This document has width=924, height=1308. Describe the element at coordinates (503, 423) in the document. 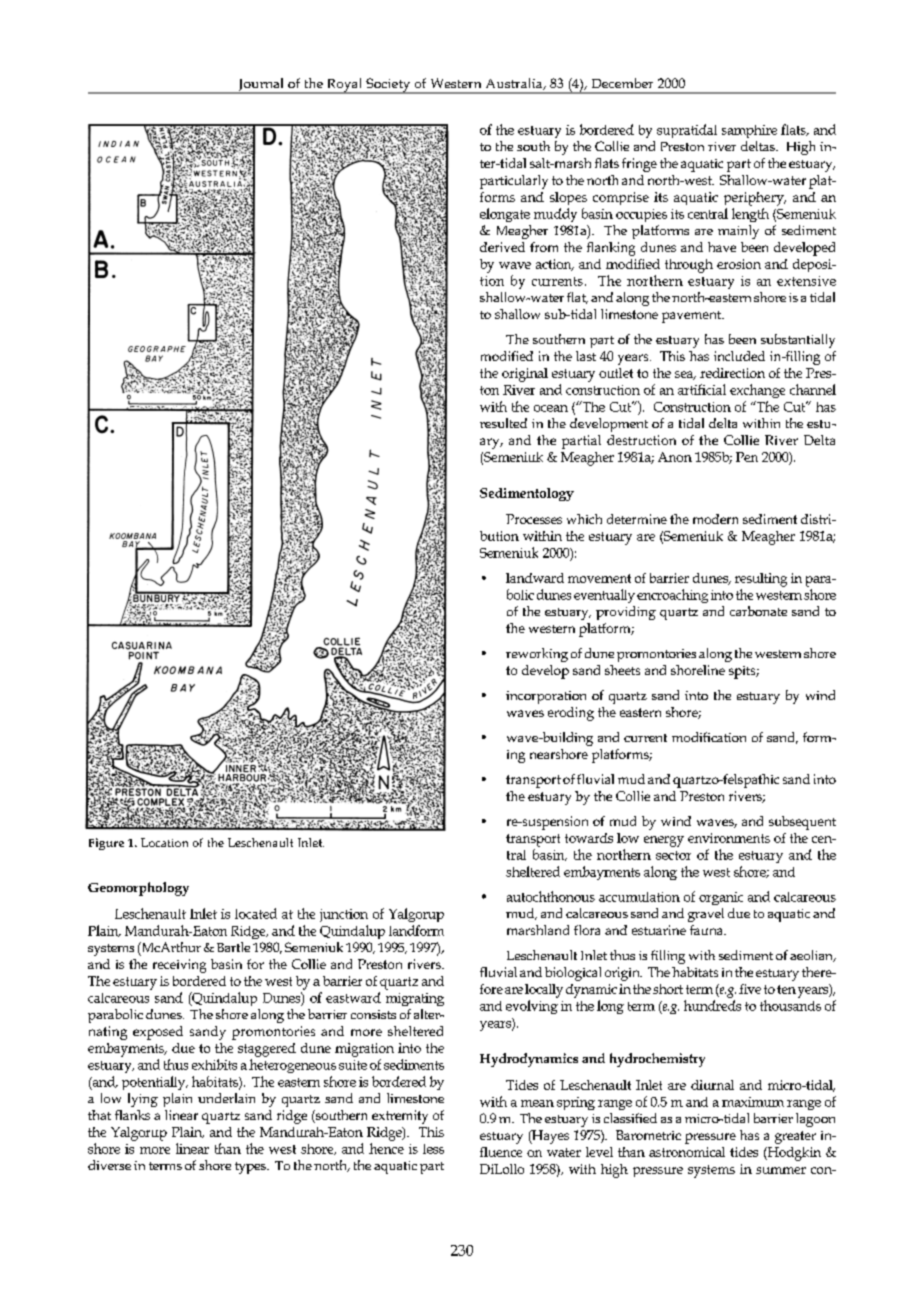

I see `resulted` at that location.
